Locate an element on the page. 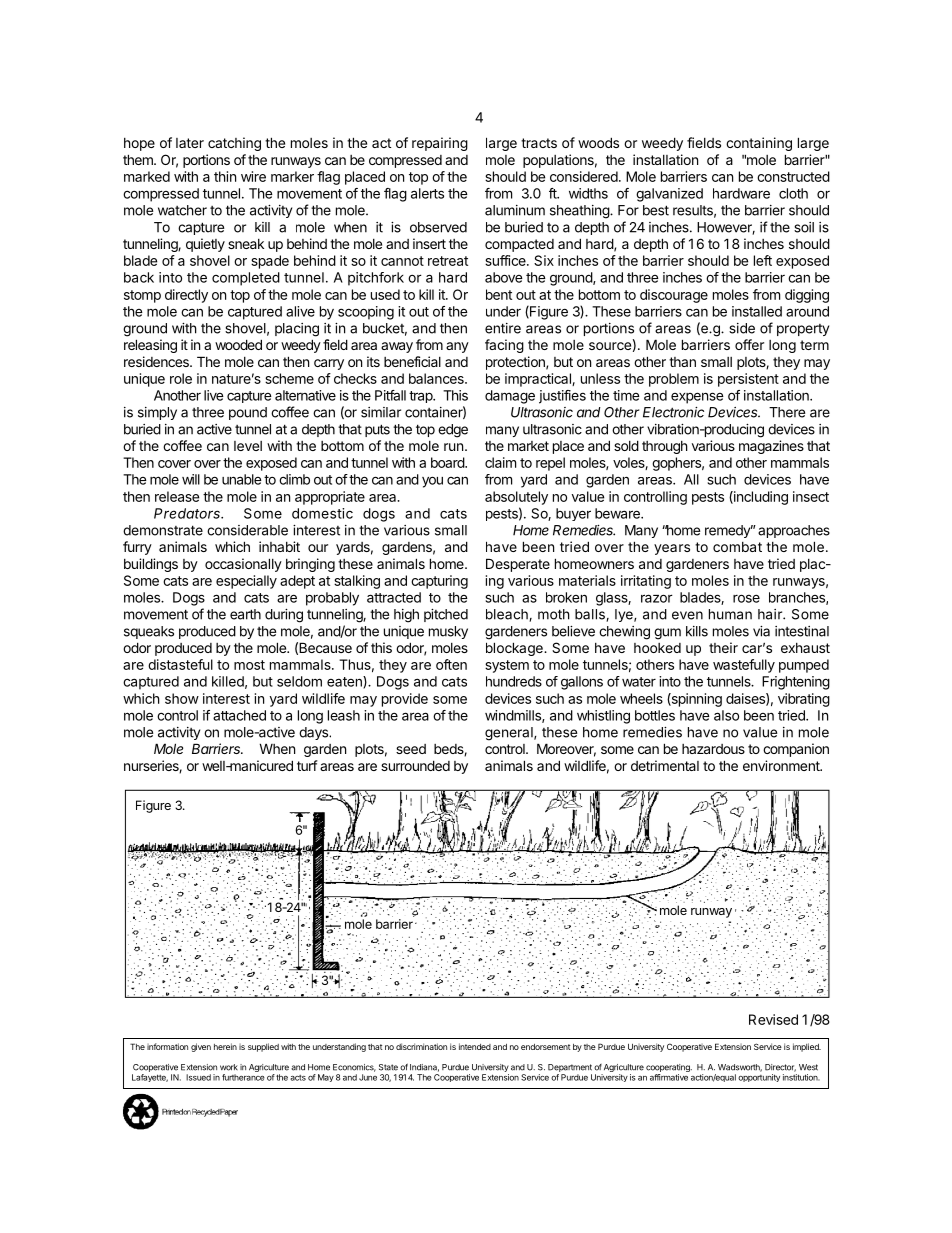  repairing is located at coordinates (440, 144).
